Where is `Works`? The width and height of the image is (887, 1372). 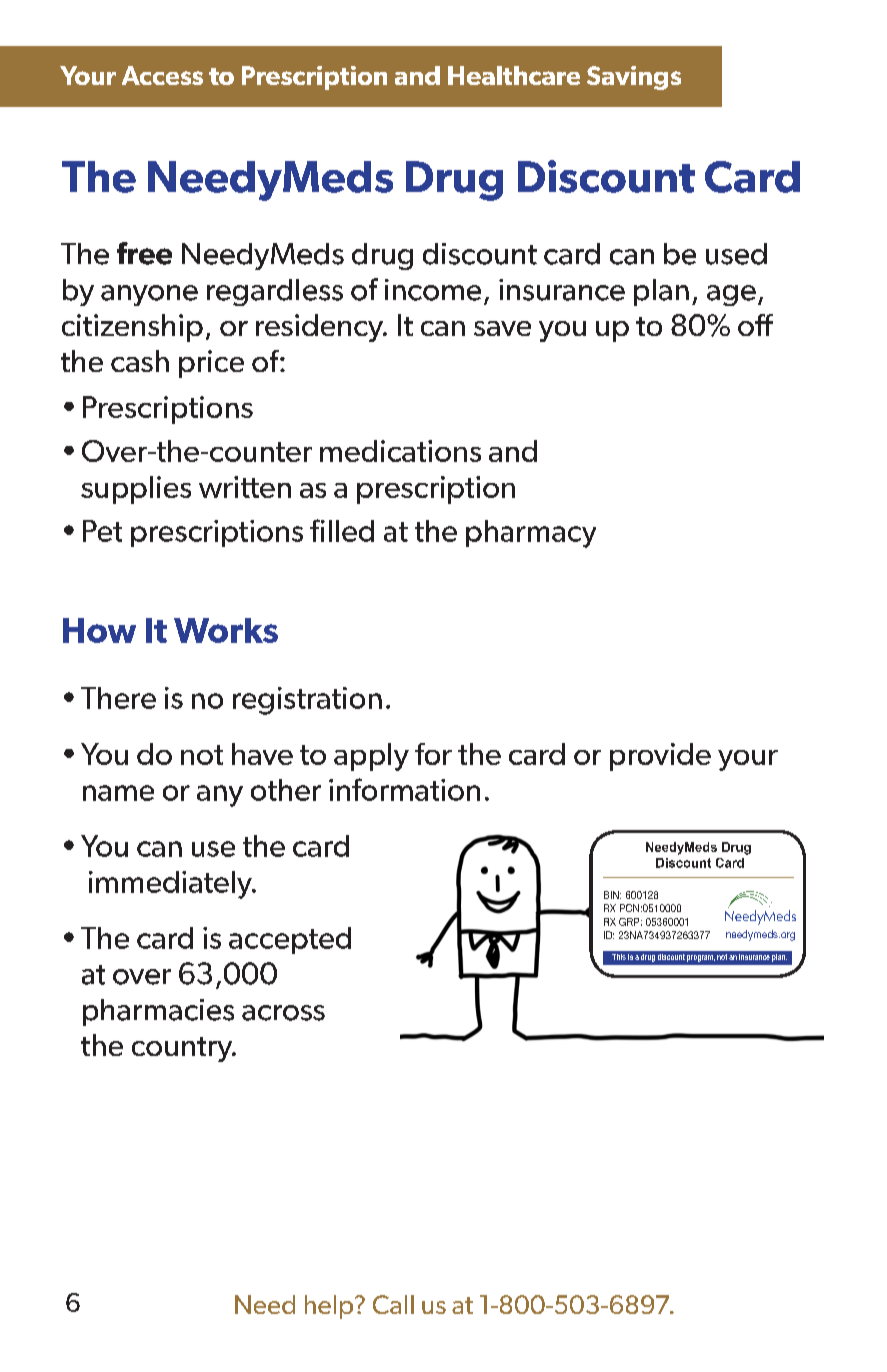
Works is located at coordinates (226, 630).
